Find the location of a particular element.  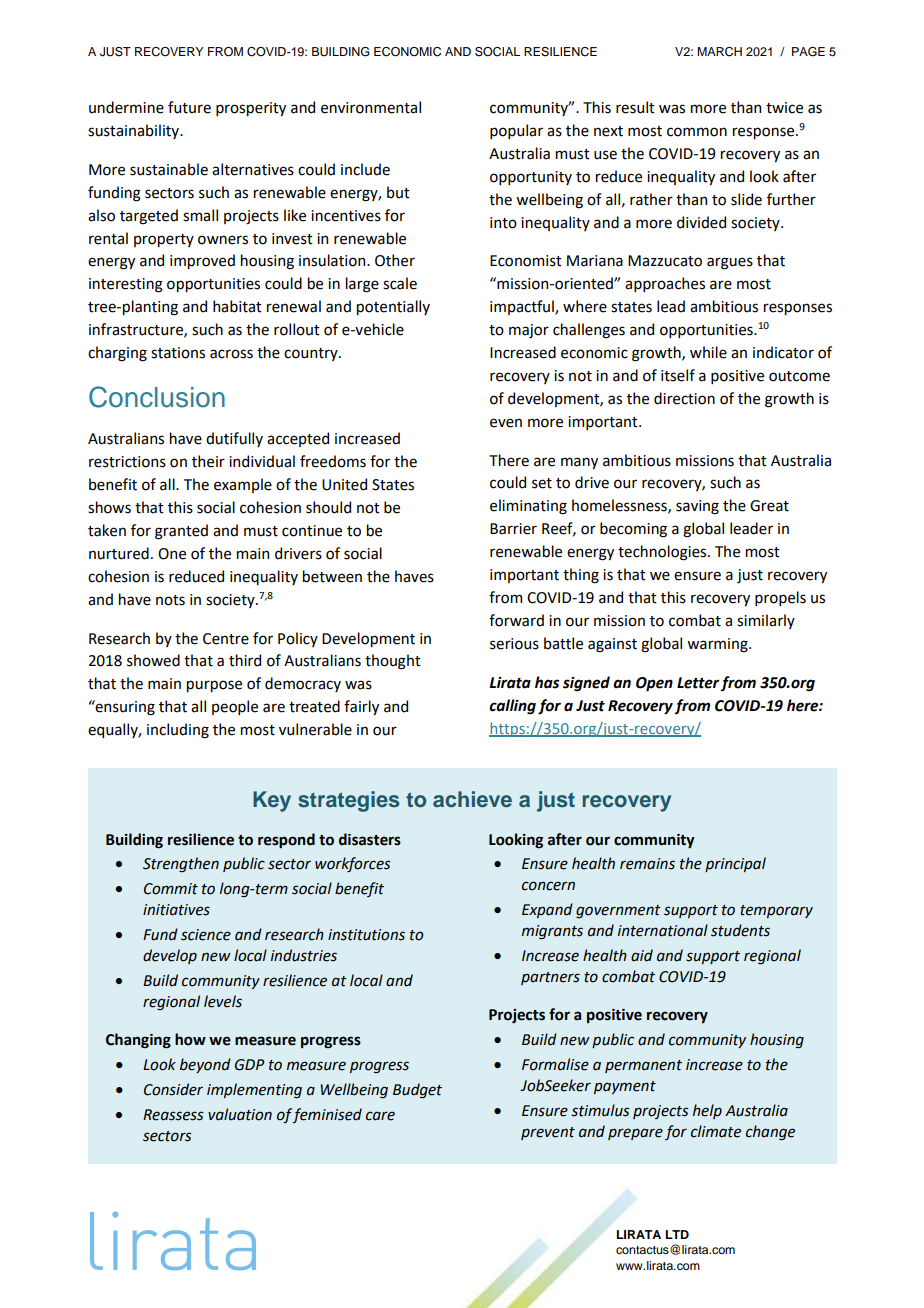

initiatives is located at coordinates (176, 910).
